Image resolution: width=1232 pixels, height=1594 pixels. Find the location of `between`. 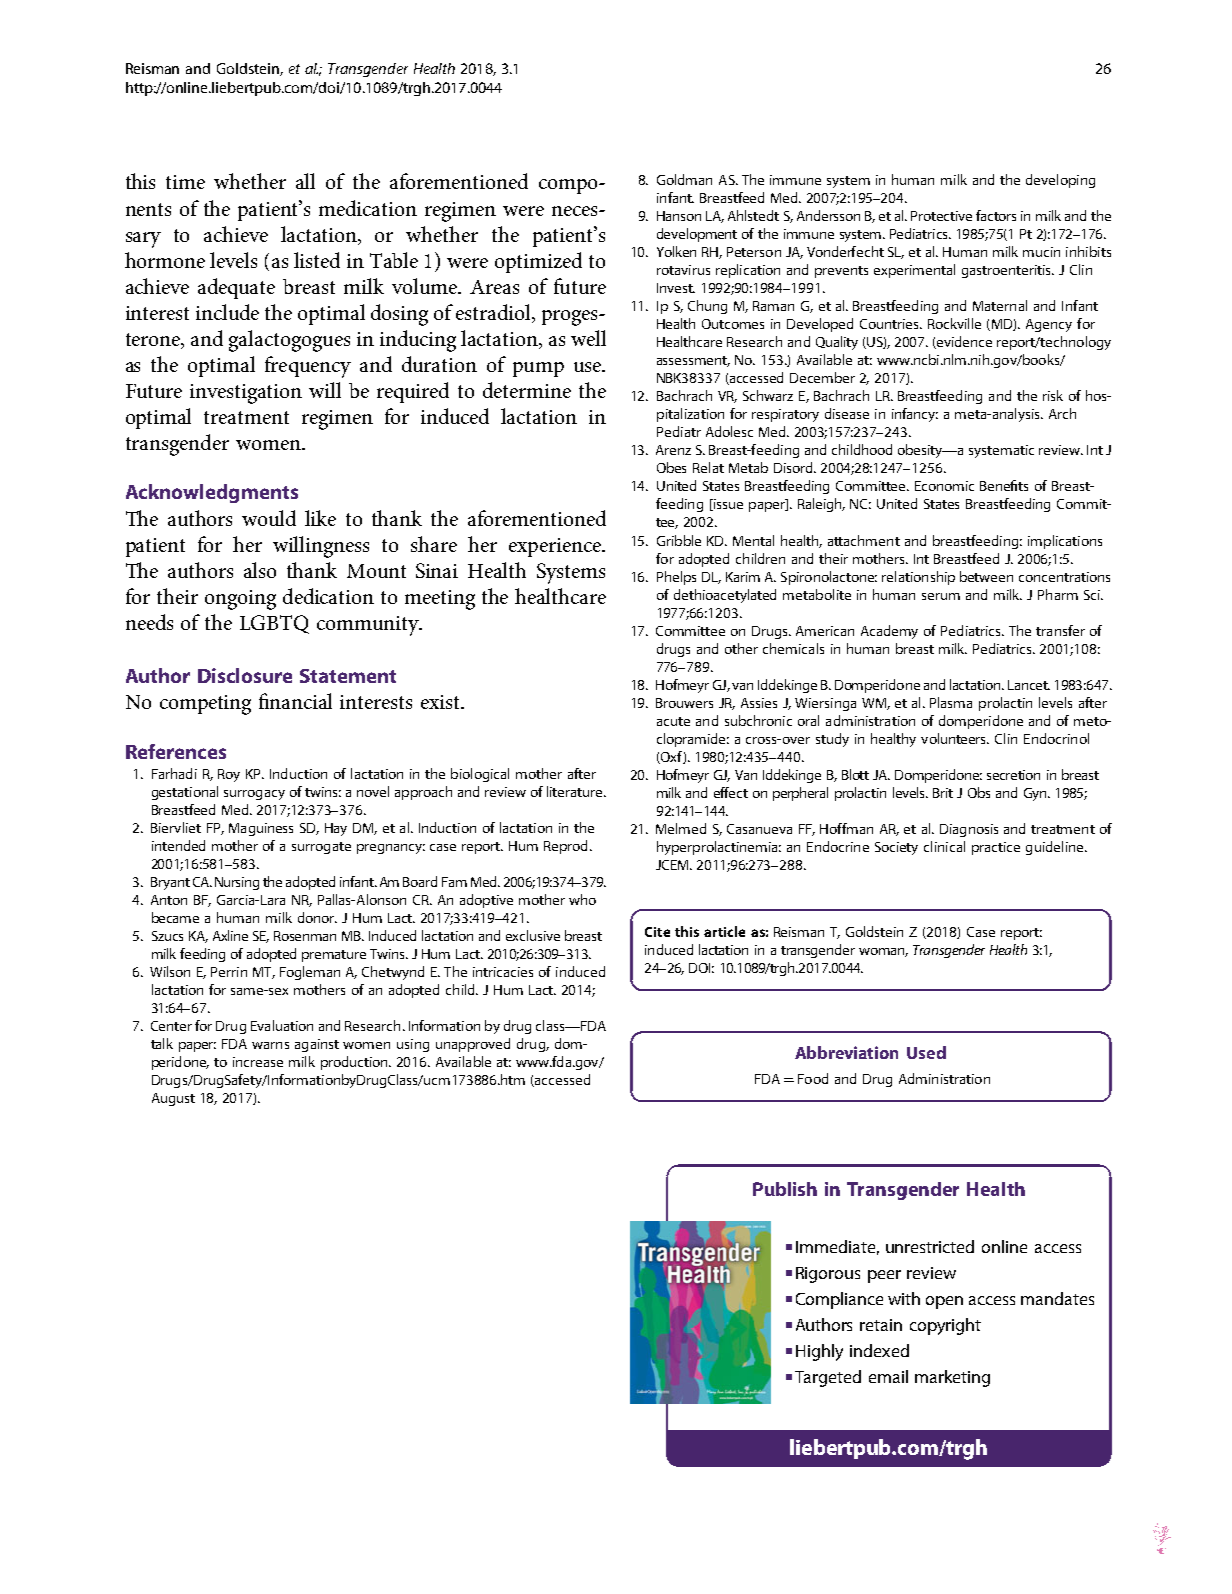

between is located at coordinates (986, 576).
